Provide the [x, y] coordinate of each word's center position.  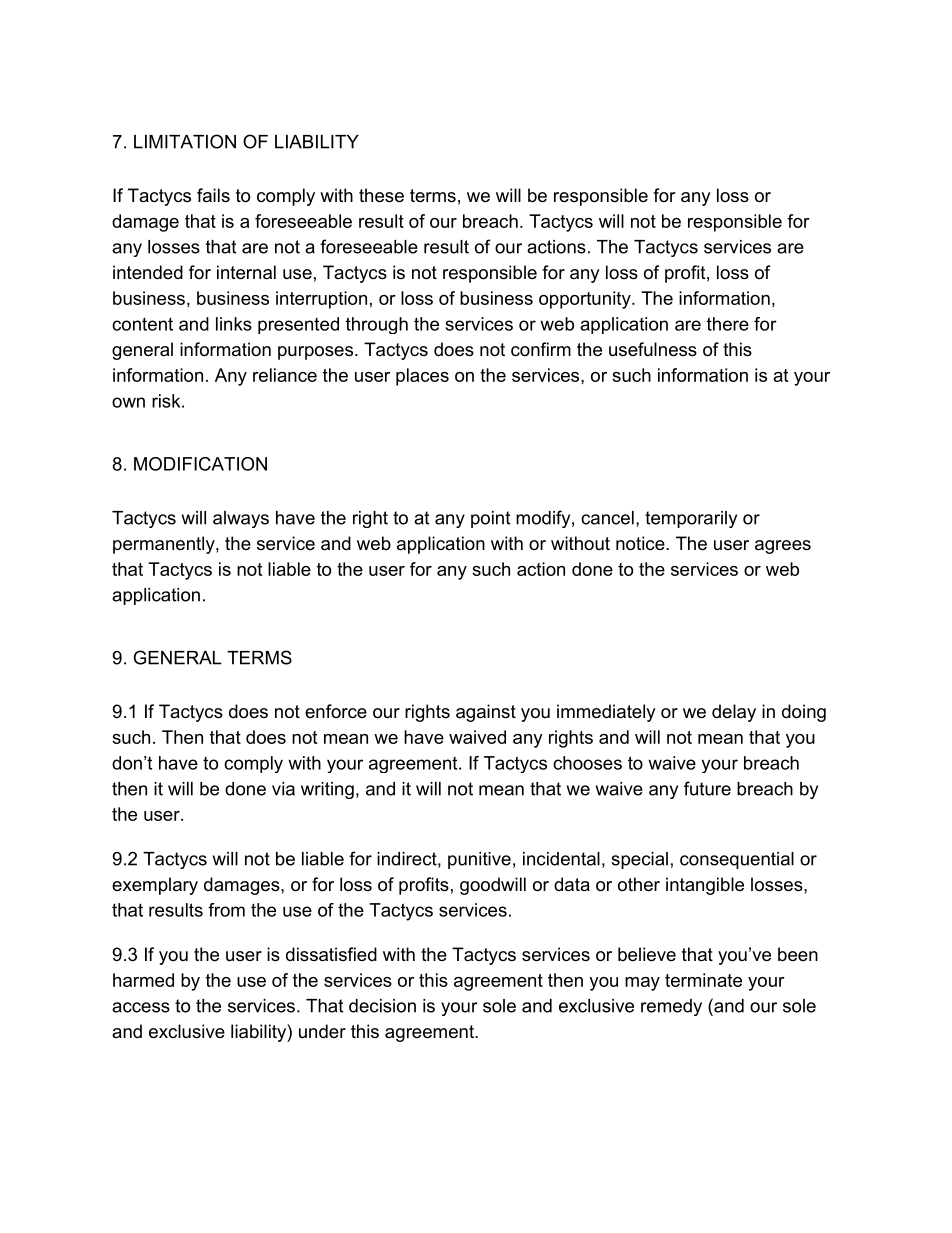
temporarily [691, 519]
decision [382, 1006]
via [283, 789]
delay [734, 713]
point [490, 519]
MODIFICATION [200, 464]
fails [213, 195]
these [381, 195]
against [486, 713]
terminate [703, 980]
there [728, 324]
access [141, 1007]
